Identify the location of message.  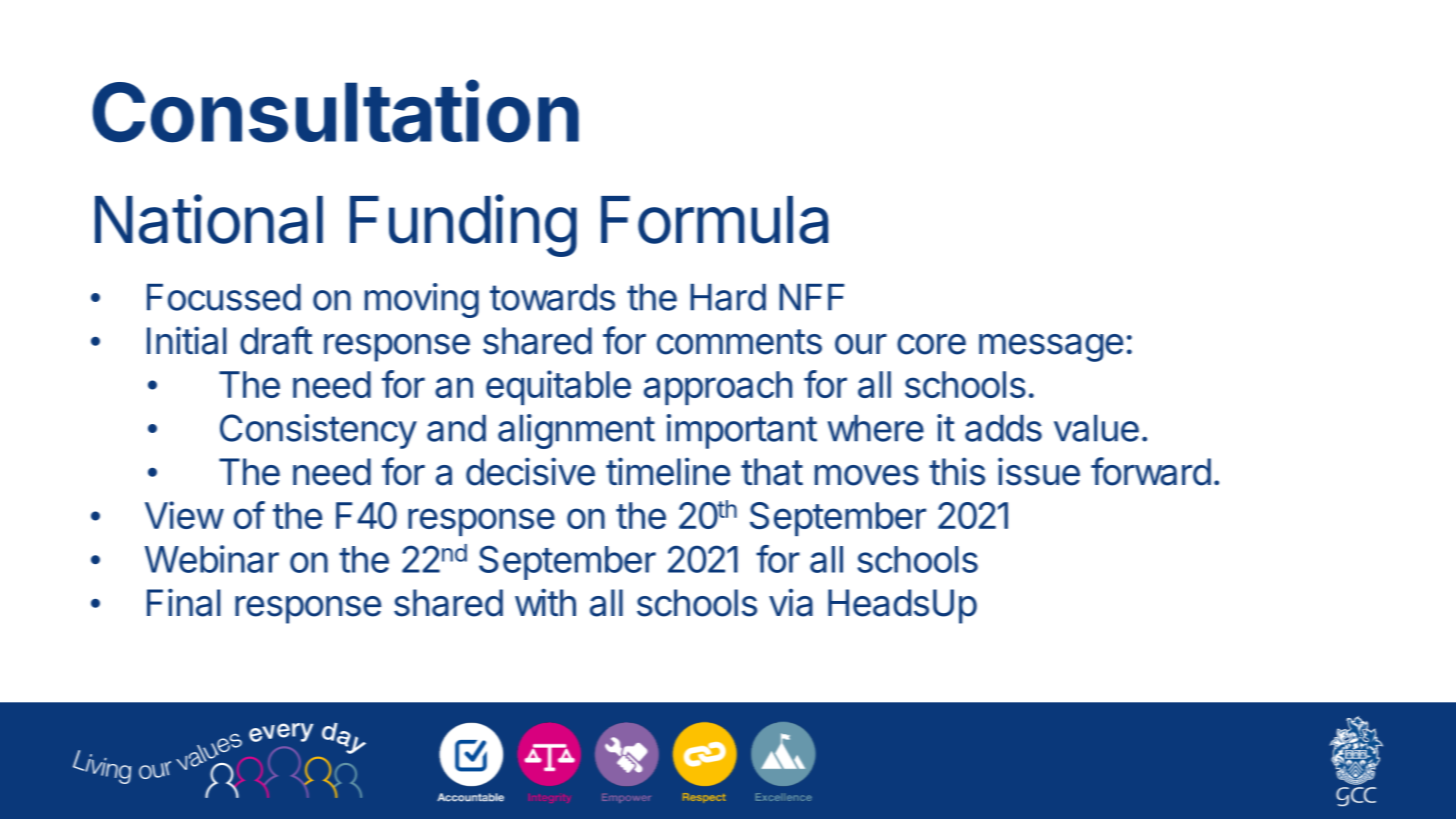
(1051, 348).
